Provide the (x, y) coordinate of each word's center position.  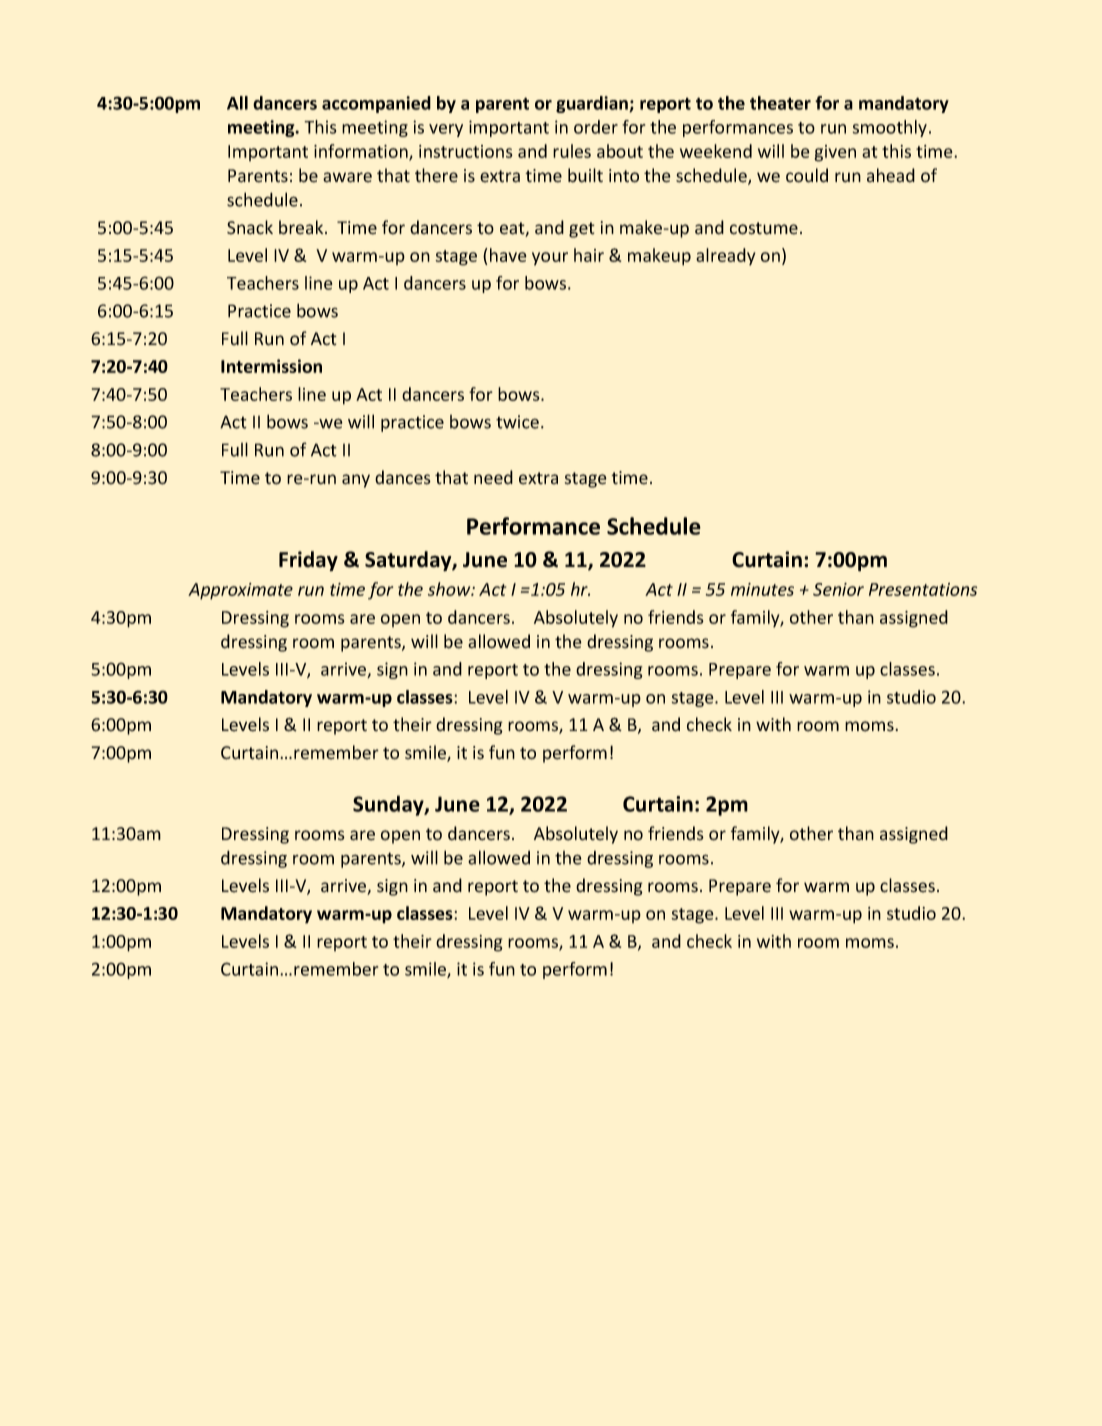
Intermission (271, 366)
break (302, 227)
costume (764, 228)
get (582, 230)
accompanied (376, 104)
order (596, 127)
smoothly (890, 128)
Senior (838, 589)
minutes (762, 589)
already (725, 257)
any (356, 481)
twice (517, 422)
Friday (308, 561)
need (493, 477)
